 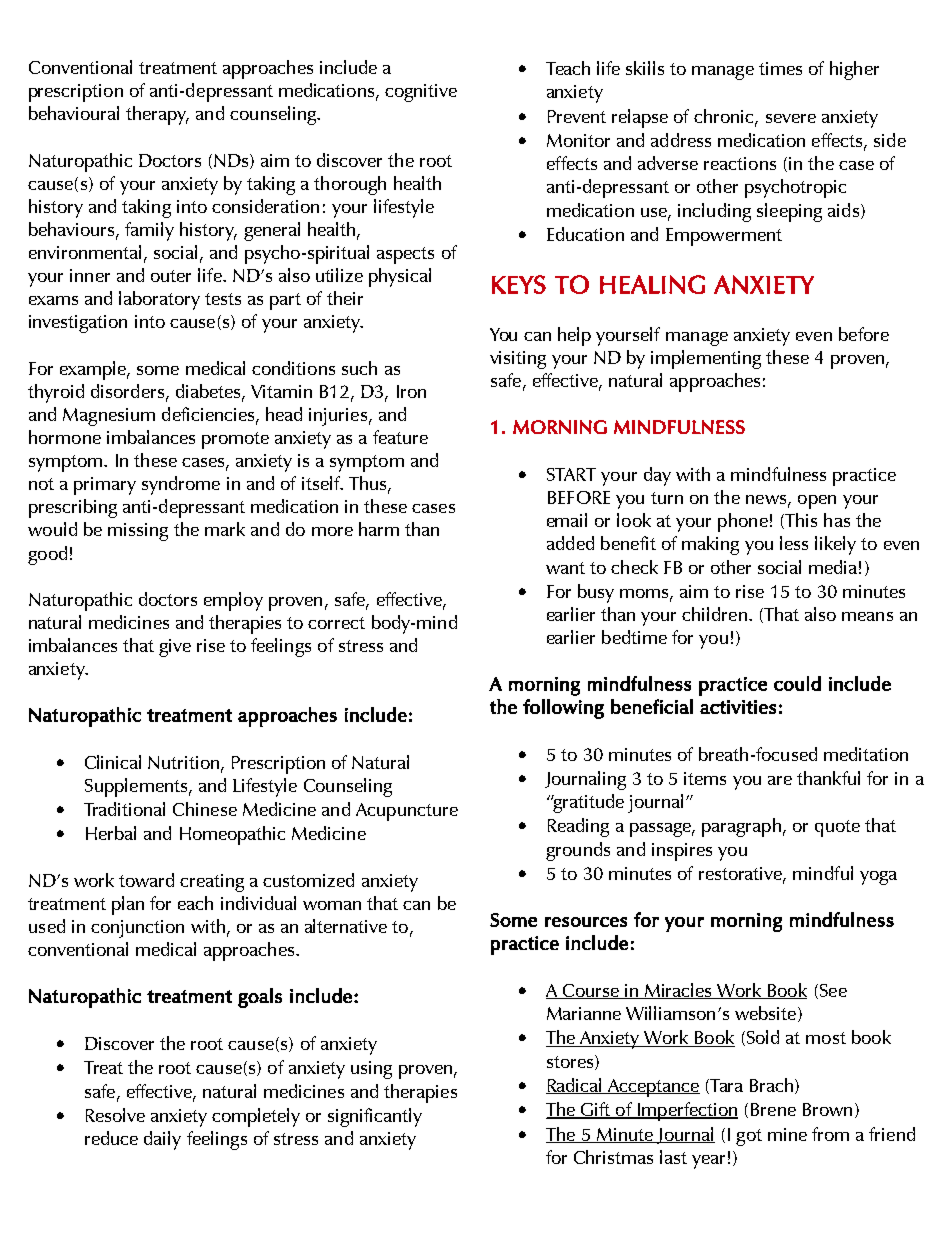 I want to click on significantly, so click(x=375, y=1117).
